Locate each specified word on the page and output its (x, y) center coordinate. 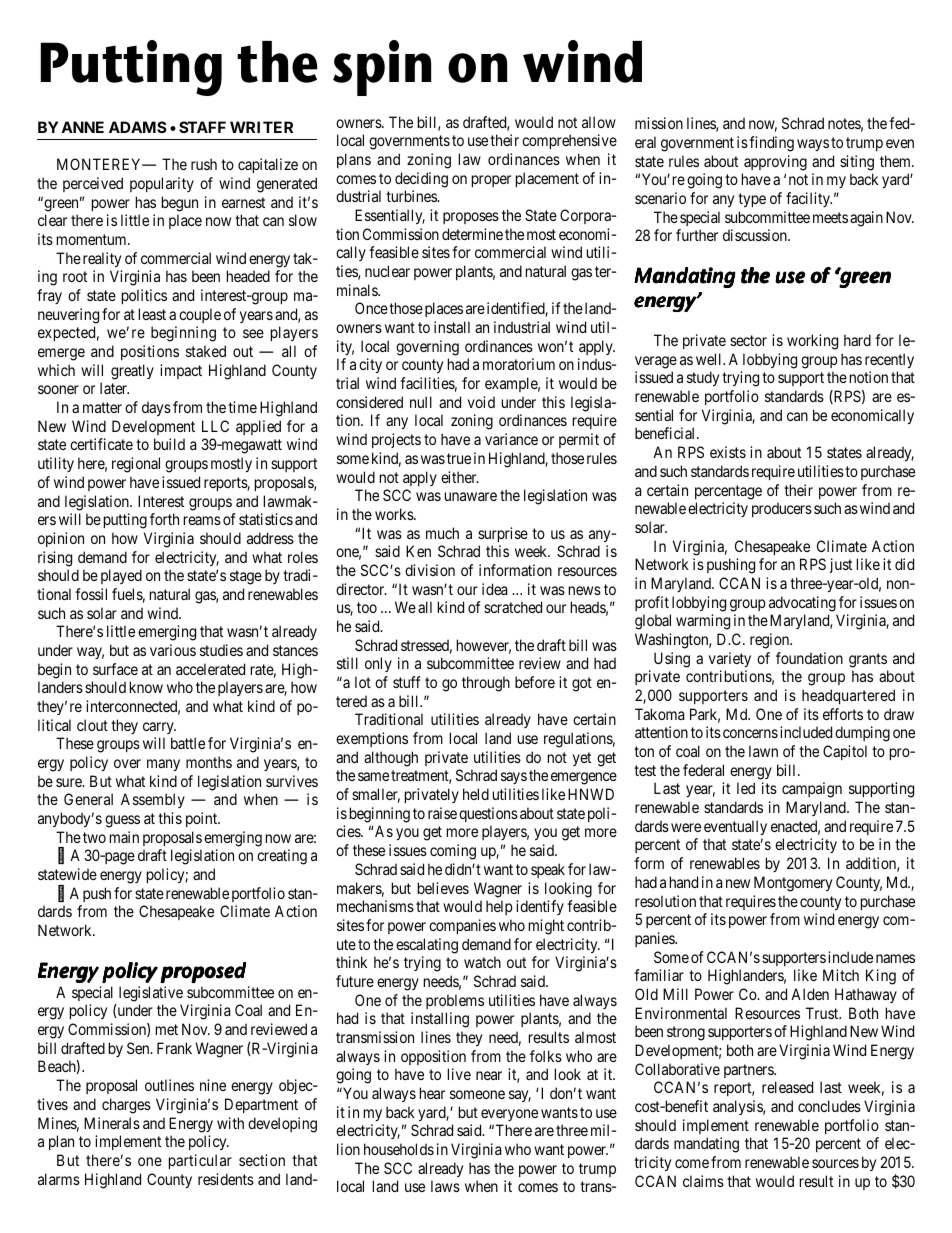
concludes (829, 1106)
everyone (509, 1115)
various (173, 650)
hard (857, 340)
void (481, 402)
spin (382, 68)
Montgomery (793, 884)
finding (771, 144)
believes (443, 888)
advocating (802, 604)
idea (494, 589)
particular (200, 1161)
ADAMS (138, 127)
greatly (132, 372)
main (124, 837)
